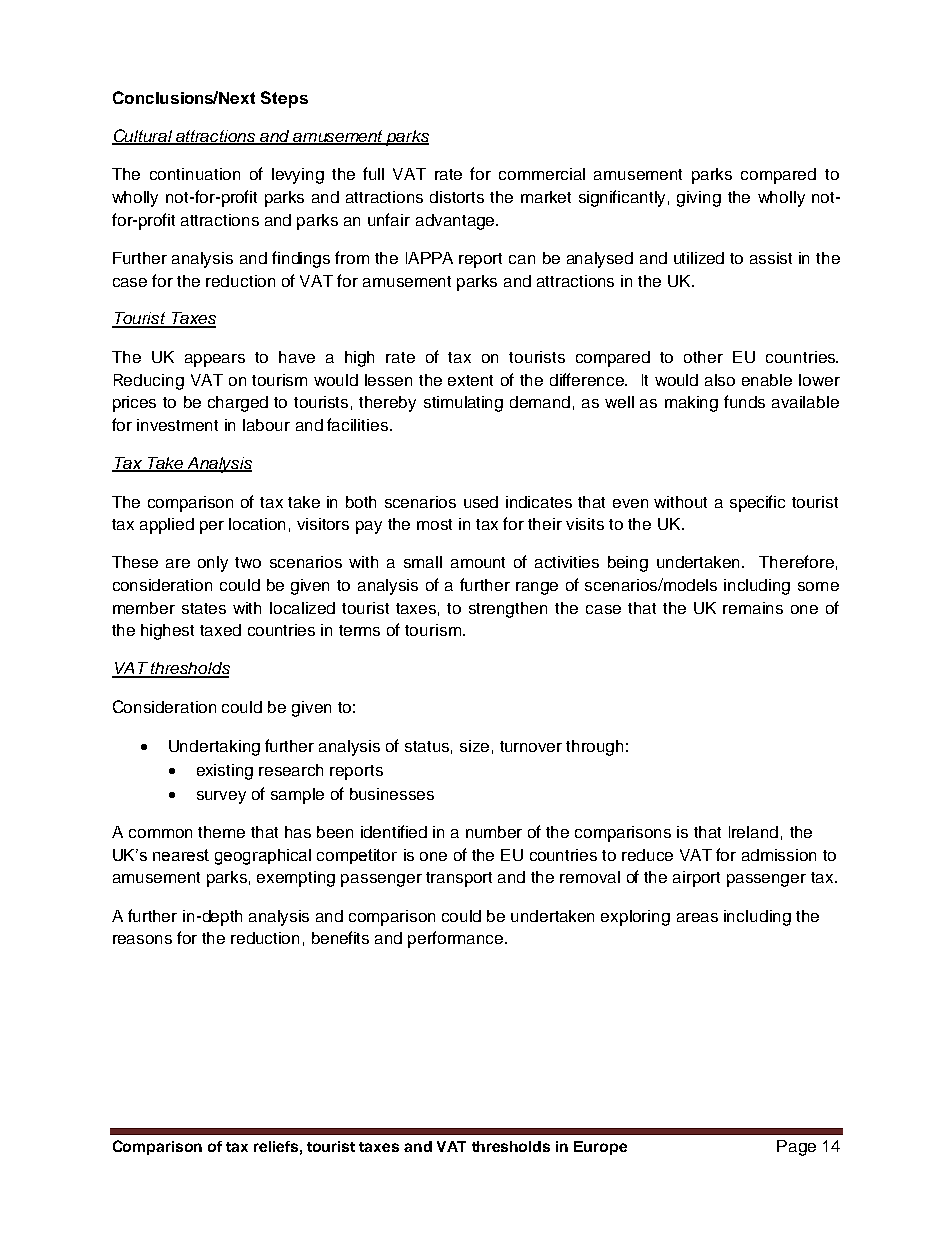  I want to click on commercial, so click(542, 174).
